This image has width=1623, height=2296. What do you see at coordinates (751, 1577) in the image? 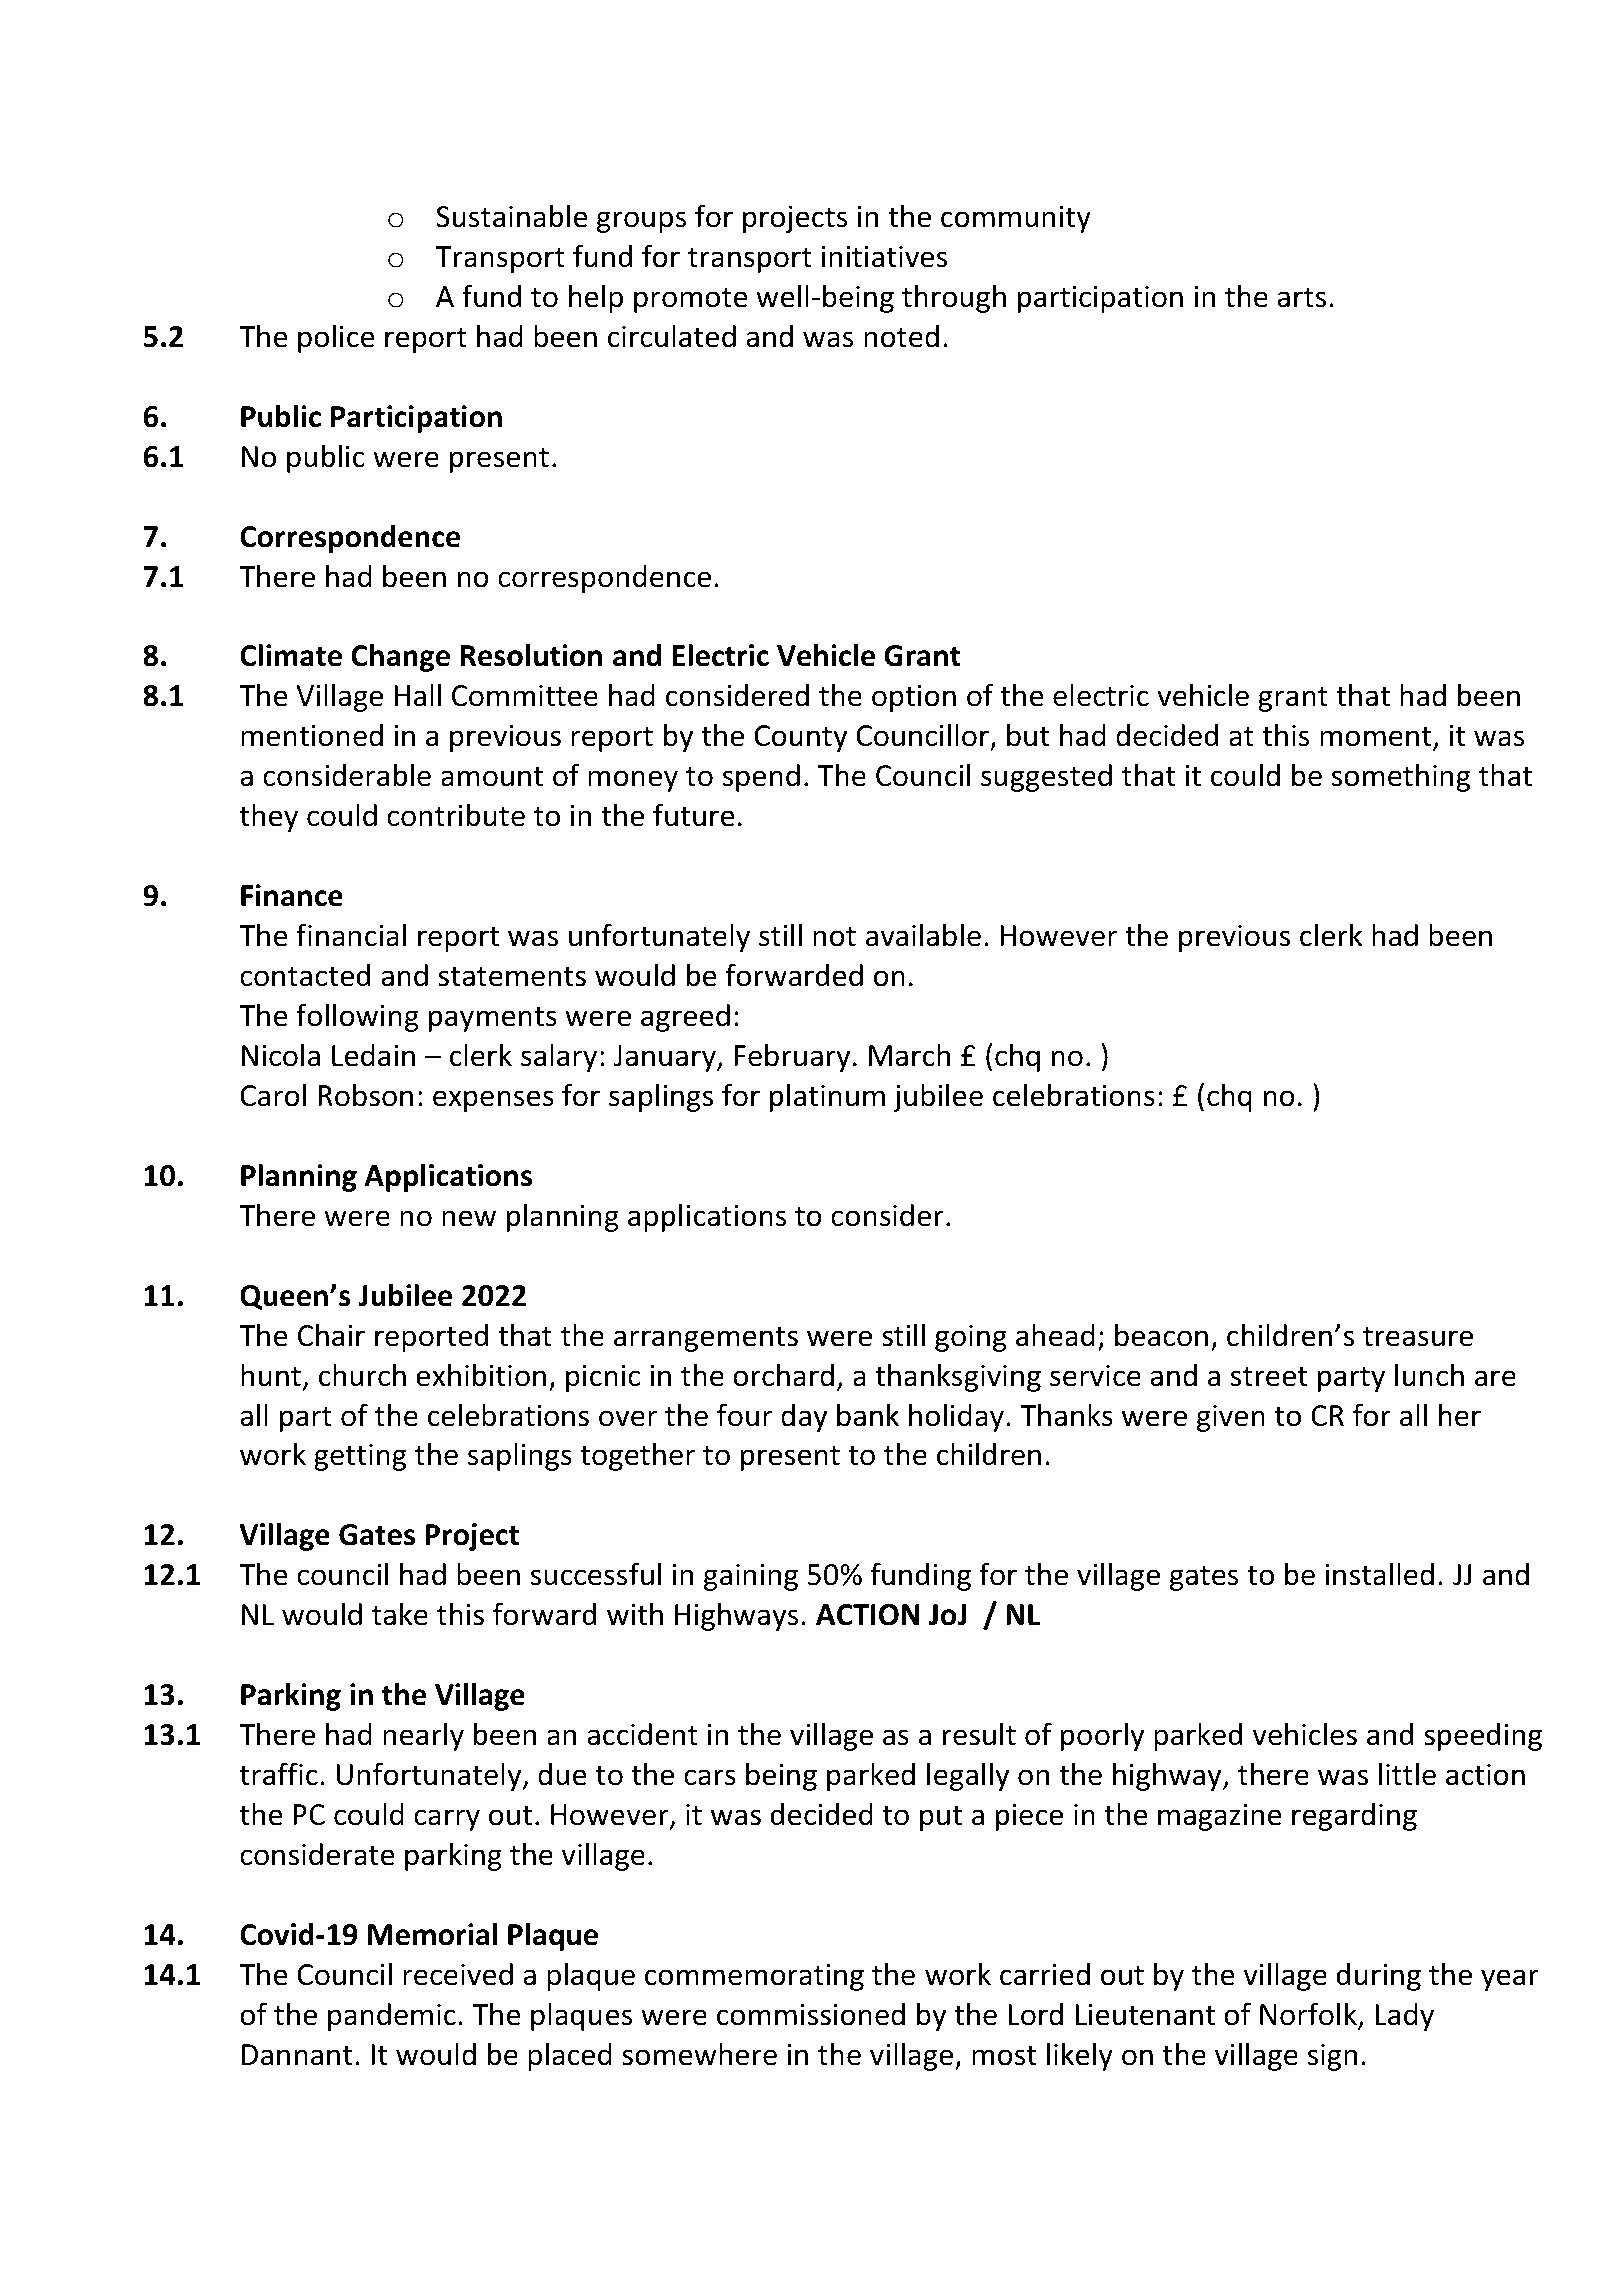
I see `gaining` at bounding box center [751, 1577].
